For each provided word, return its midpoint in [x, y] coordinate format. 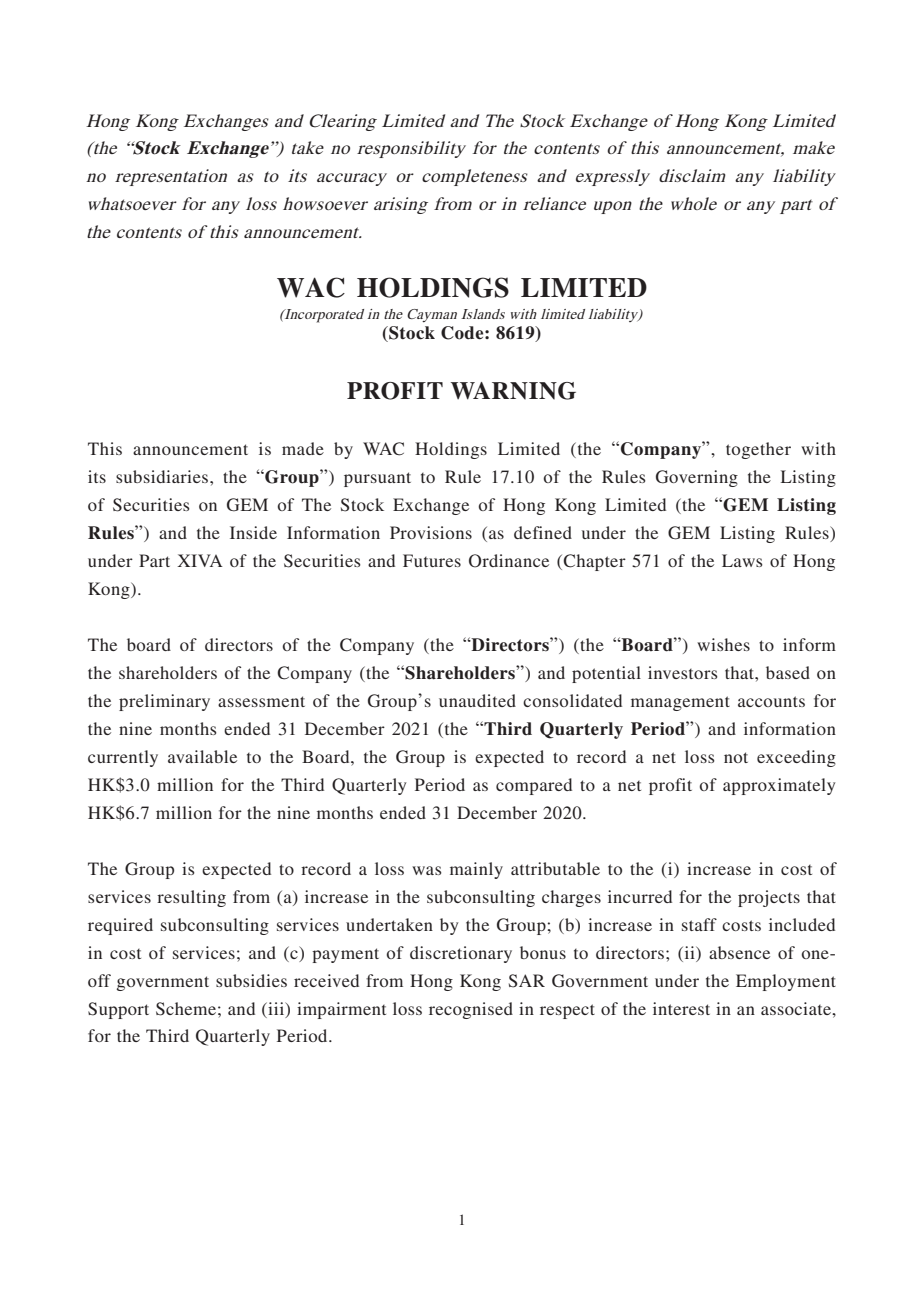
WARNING [513, 391]
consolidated [572, 700]
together [758, 450]
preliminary [164, 702]
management [680, 703]
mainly [476, 870]
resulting [191, 898]
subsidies [251, 980]
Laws [742, 560]
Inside [253, 532]
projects [769, 898]
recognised [471, 1010]
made [303, 448]
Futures [432, 560]
